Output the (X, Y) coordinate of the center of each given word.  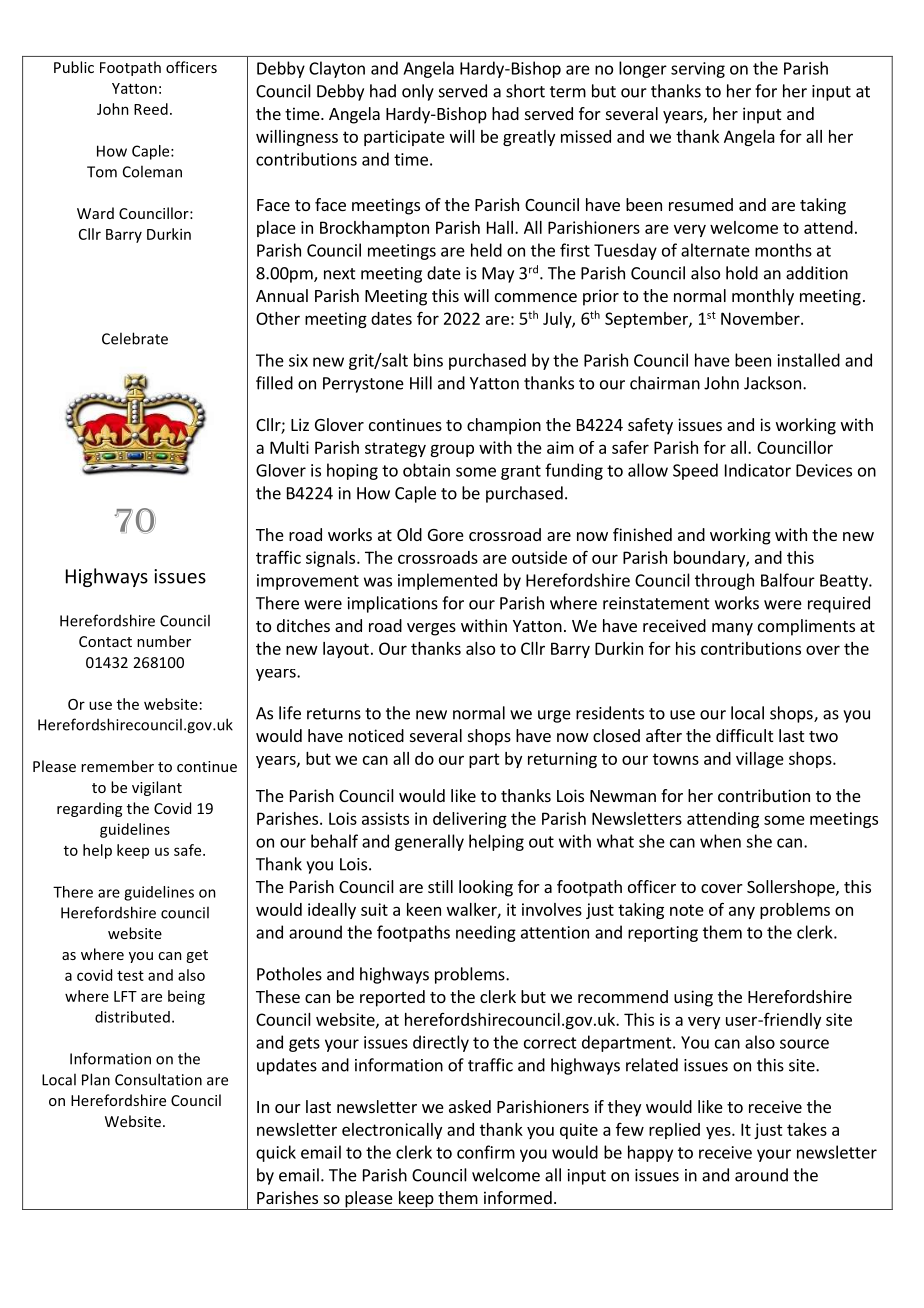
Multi (289, 447)
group (452, 450)
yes (719, 1133)
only (418, 92)
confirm (486, 1152)
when (720, 841)
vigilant (157, 788)
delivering (470, 820)
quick (276, 1153)
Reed (151, 109)
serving (698, 70)
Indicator (758, 470)
